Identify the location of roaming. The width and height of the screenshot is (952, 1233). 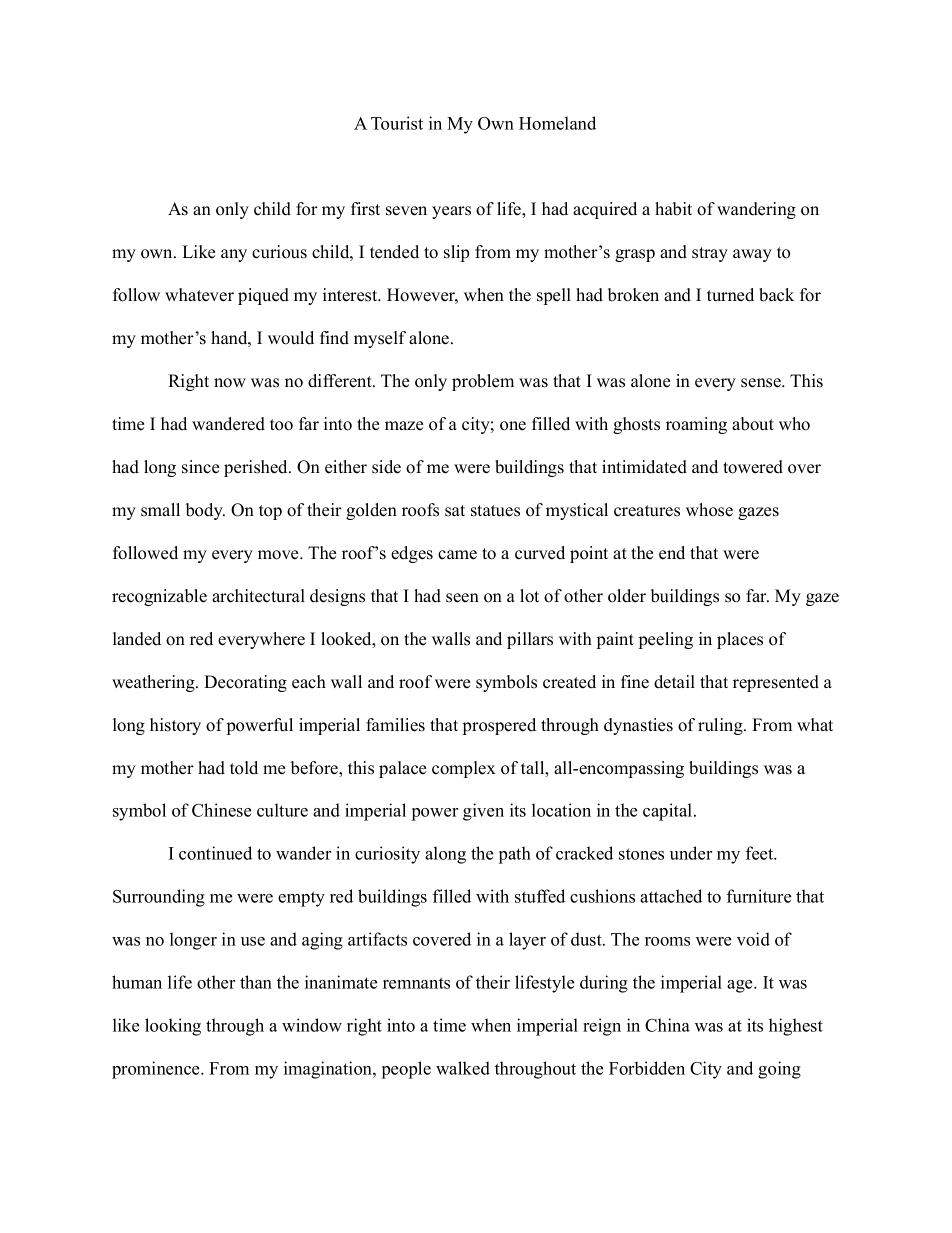
(696, 425).
